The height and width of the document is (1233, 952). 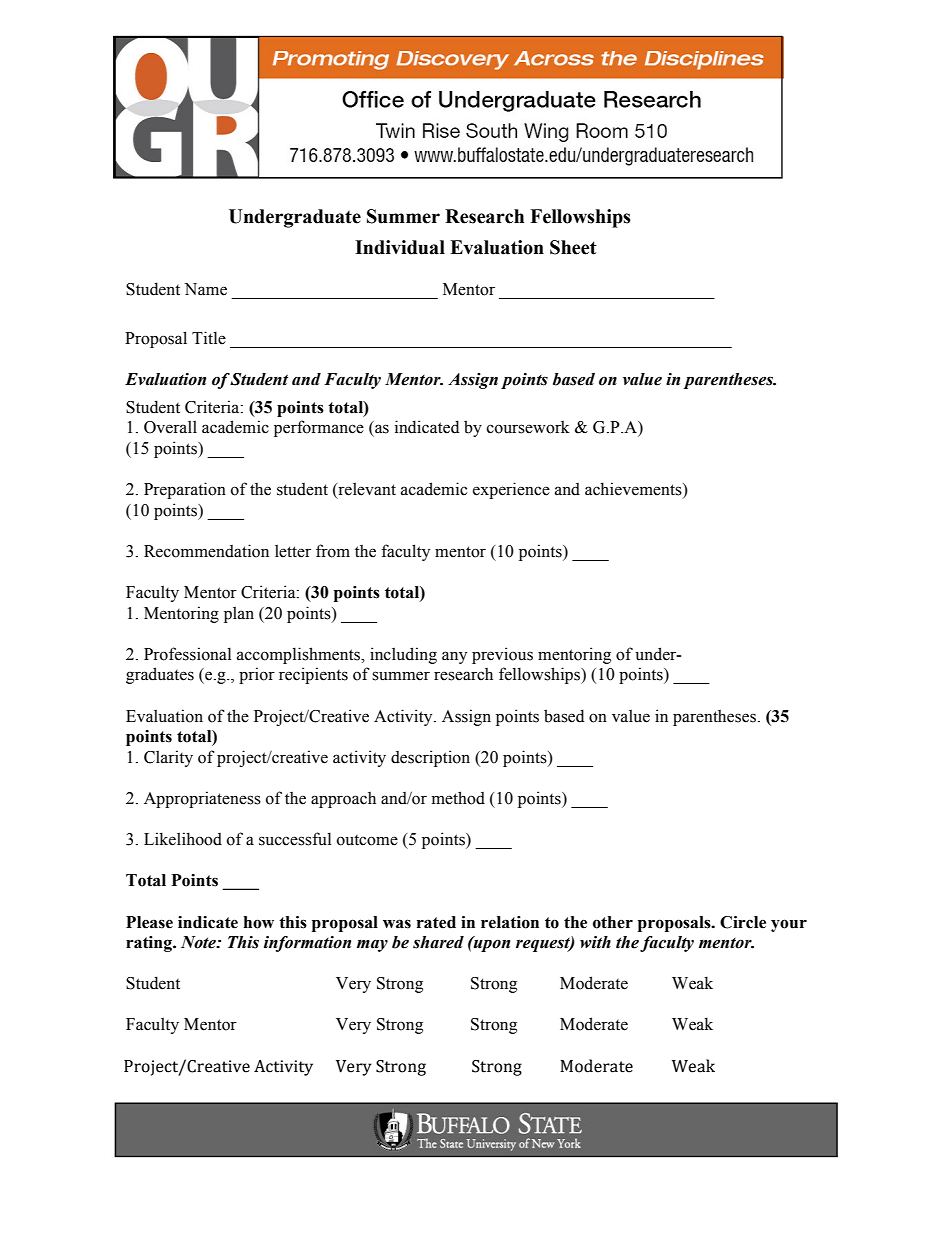 I want to click on Individual, so click(x=400, y=247).
